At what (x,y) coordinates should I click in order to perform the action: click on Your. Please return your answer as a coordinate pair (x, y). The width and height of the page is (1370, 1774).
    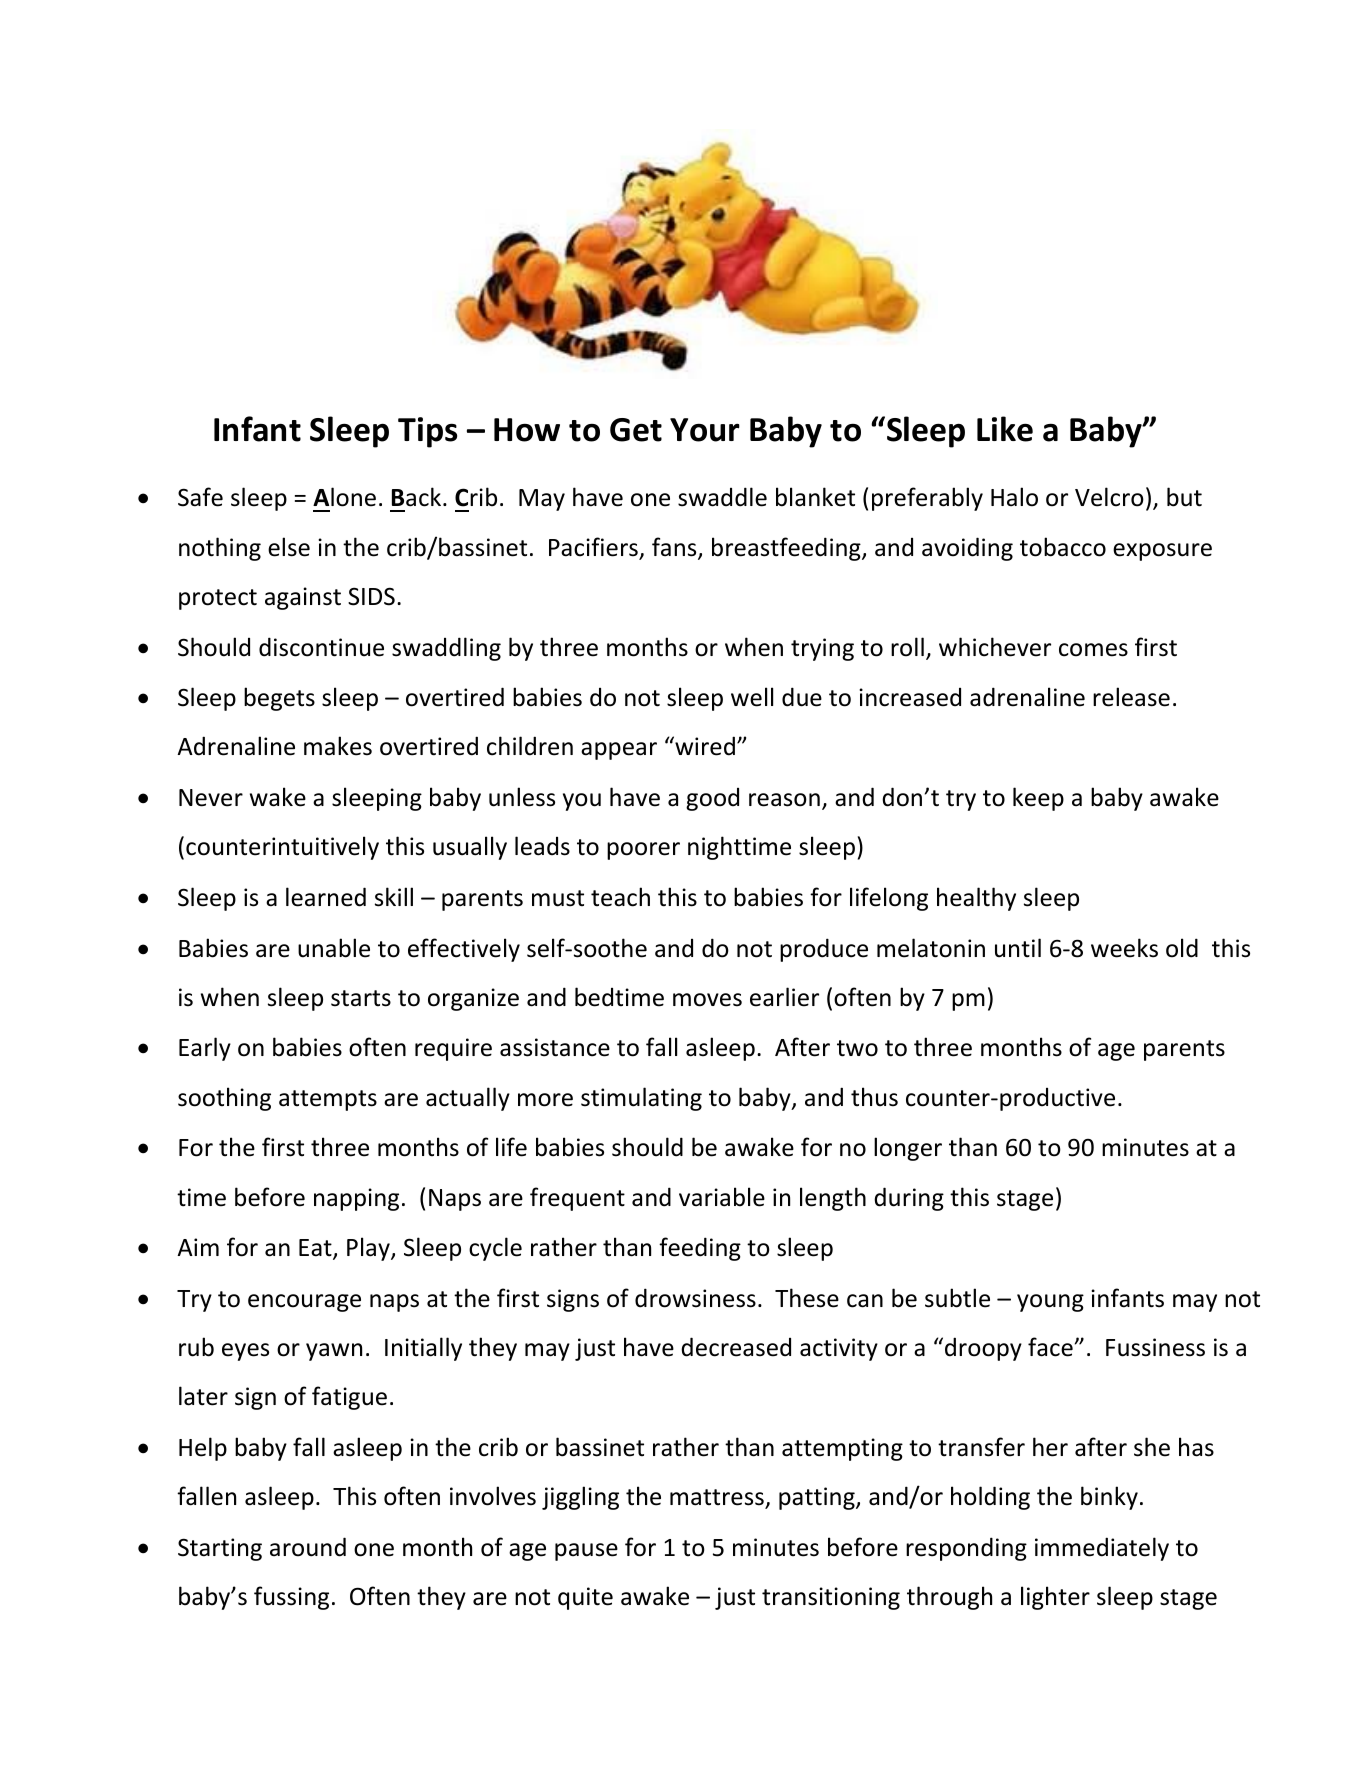
    Looking at the image, I should click on (705, 430).
